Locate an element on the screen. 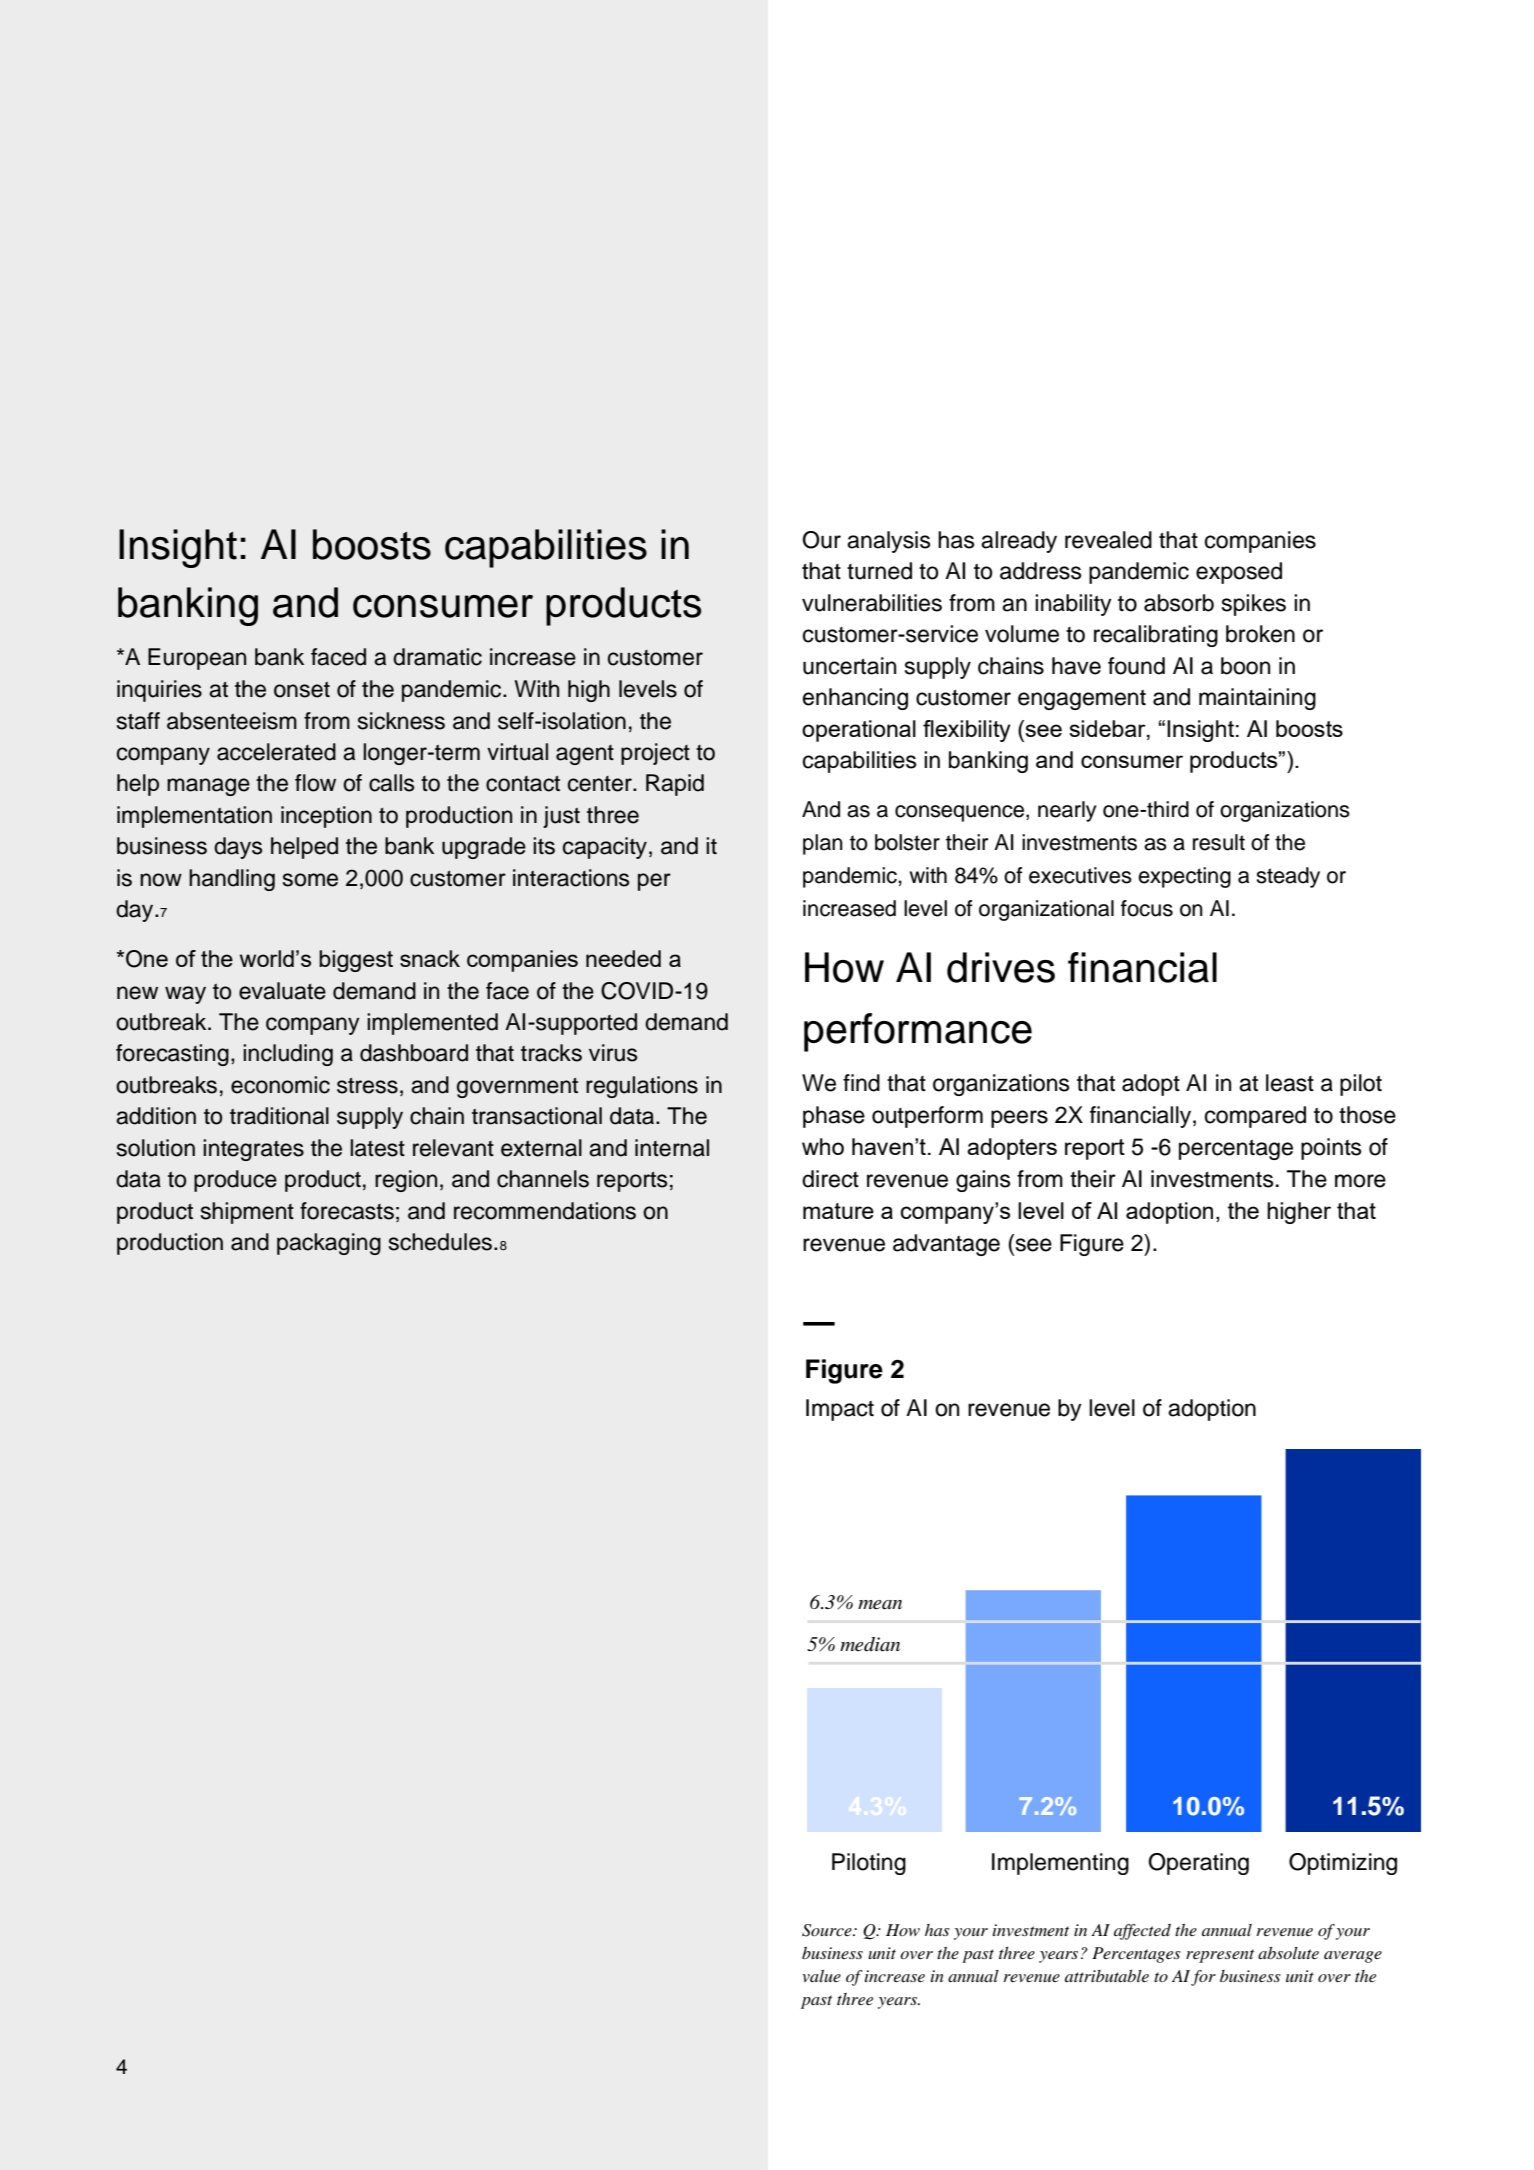 Image resolution: width=1534 pixels, height=2170 pixels. Impact is located at coordinates (840, 1410).
